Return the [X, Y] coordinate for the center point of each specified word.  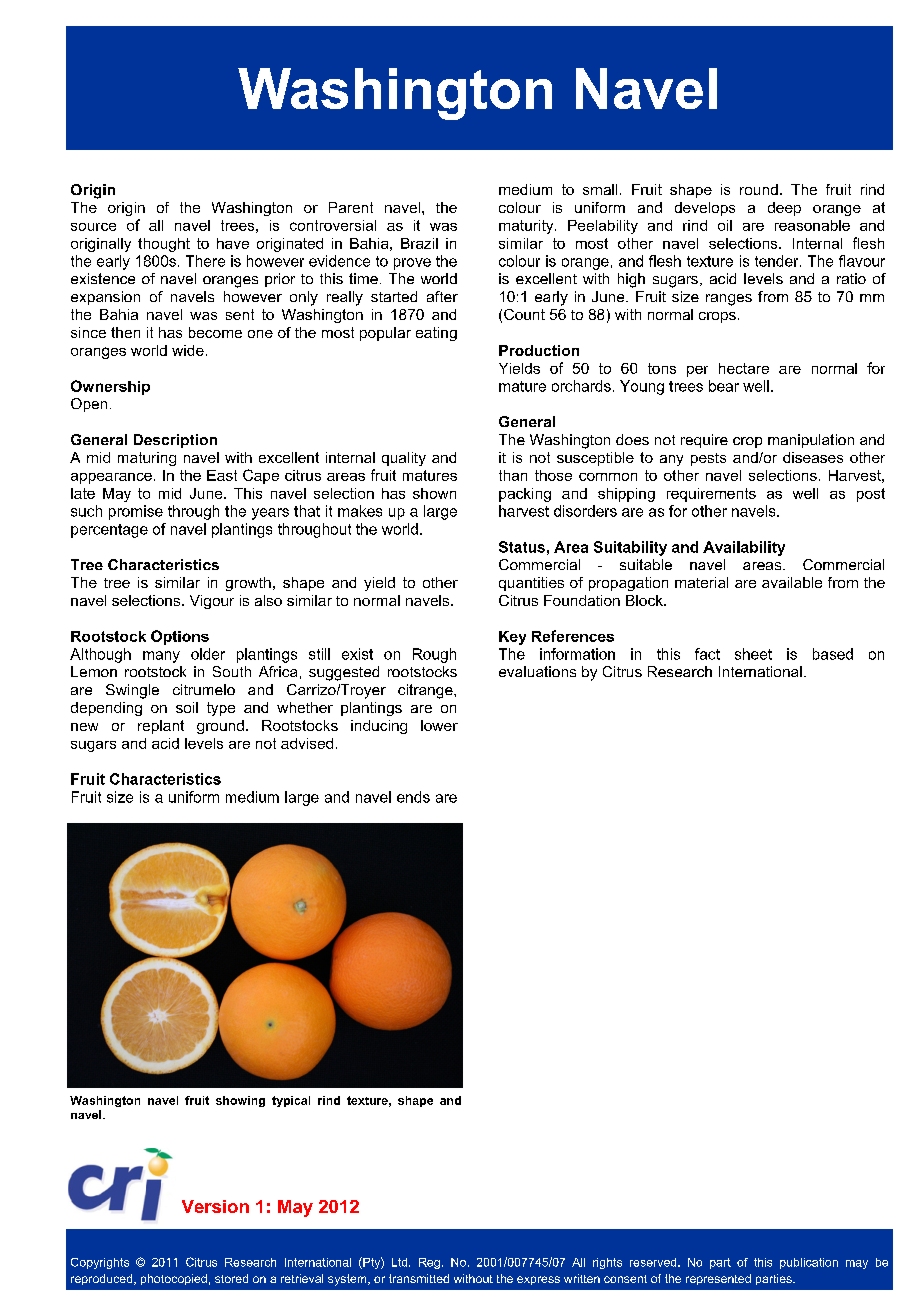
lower [439, 725]
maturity [527, 227]
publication [809, 1263]
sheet [753, 654]
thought [164, 245]
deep [784, 209]
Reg [429, 1263]
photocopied [174, 1279]
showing [240, 1101]
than [513, 475]
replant [161, 727]
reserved [654, 1262]
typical [291, 1101]
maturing [147, 459]
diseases [813, 457]
